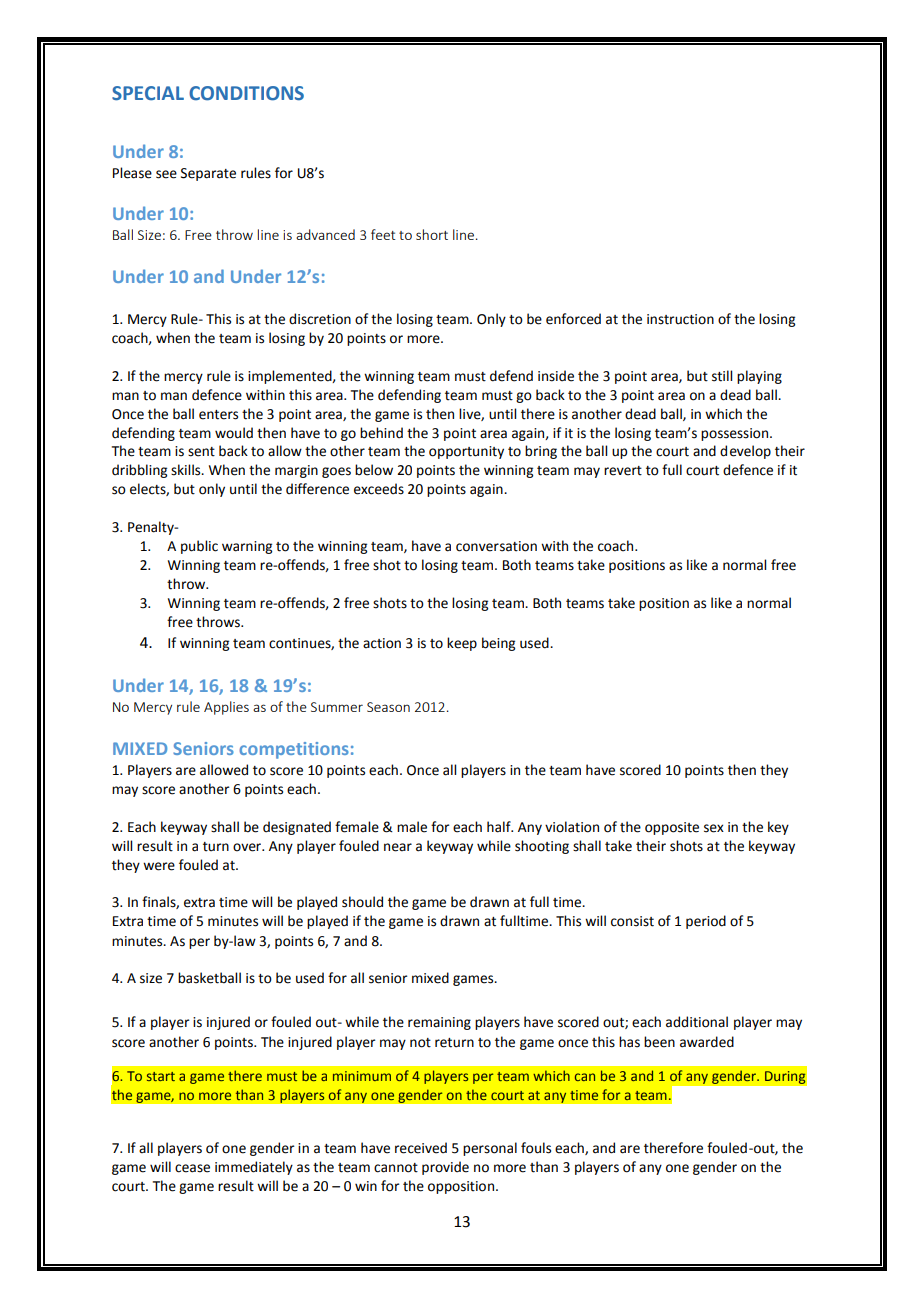  Describe the element at coordinates (432, 234) in the screenshot. I see `short` at that location.
